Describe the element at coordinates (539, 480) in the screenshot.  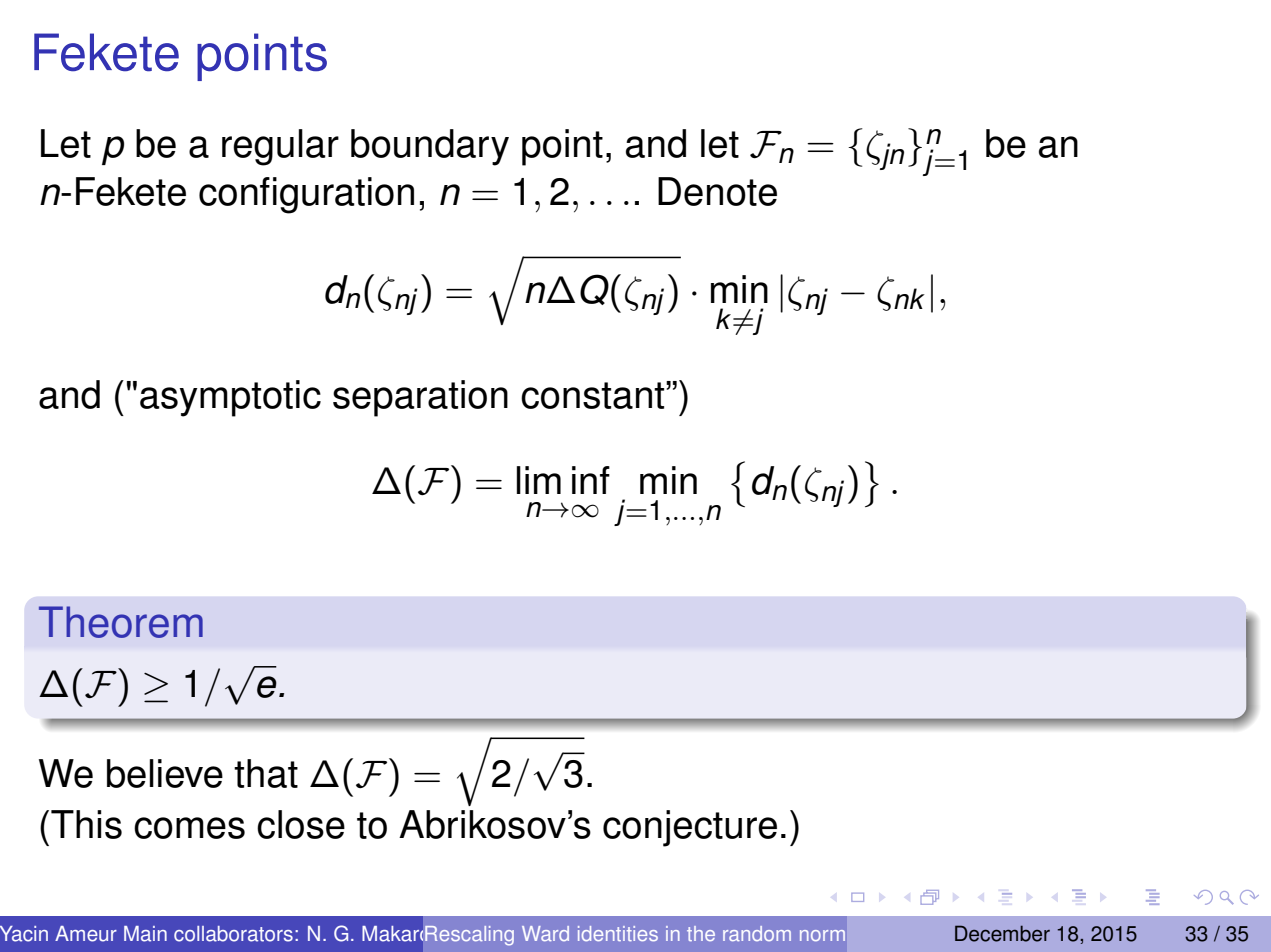
I see `lim` at that location.
